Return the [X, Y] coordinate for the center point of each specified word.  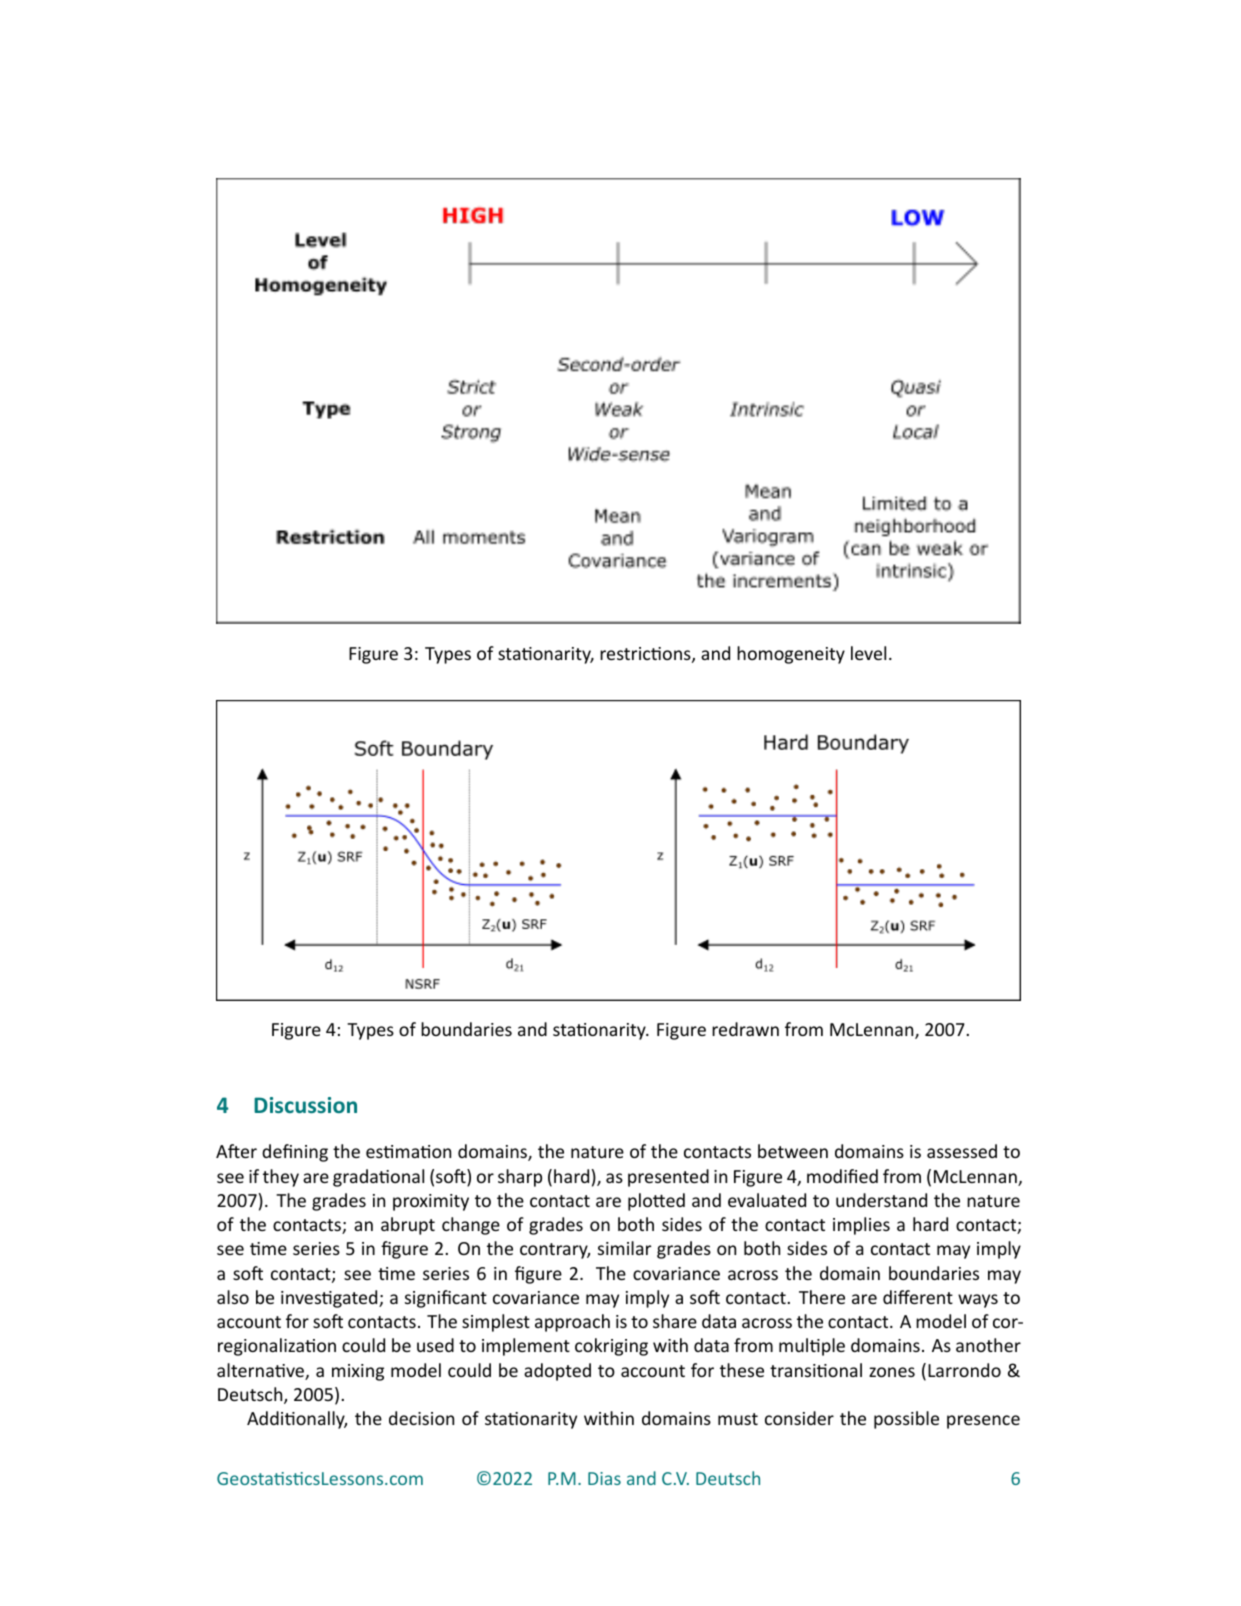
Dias [604, 1478]
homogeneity [791, 655]
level [868, 653]
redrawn [745, 1029]
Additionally [297, 1420]
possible [906, 1420]
